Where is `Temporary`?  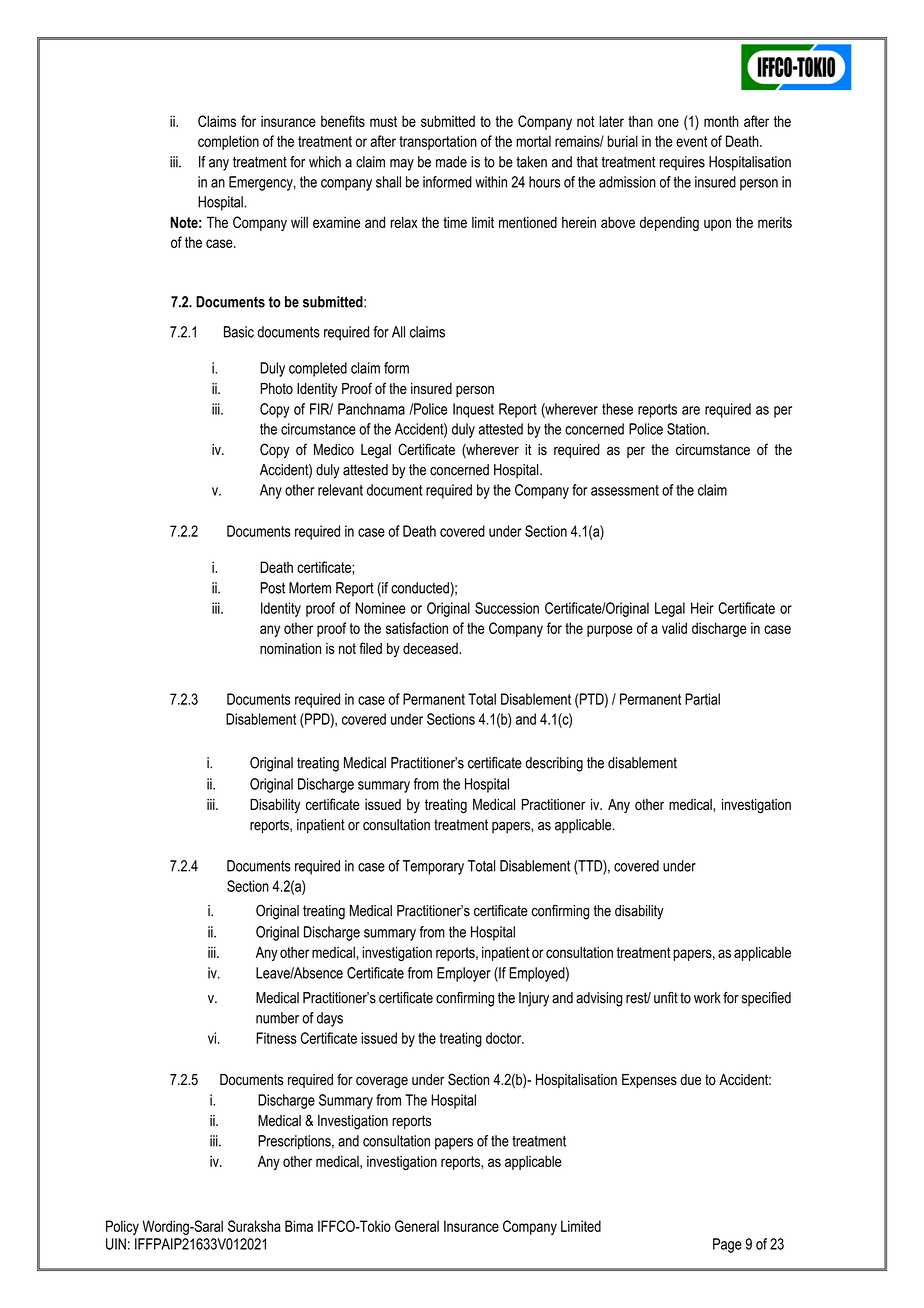 Temporary is located at coordinates (433, 867).
